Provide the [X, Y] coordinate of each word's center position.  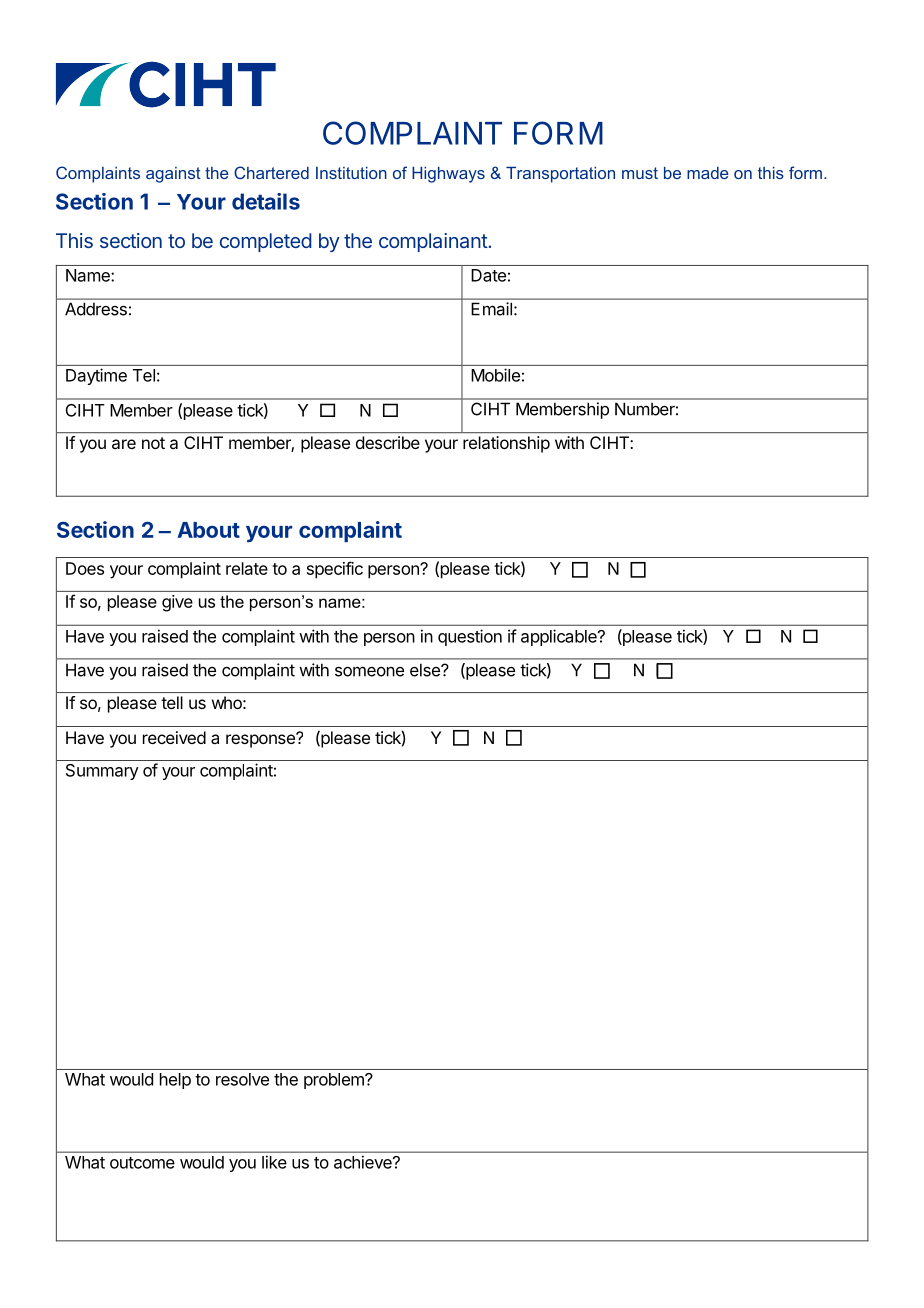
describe [388, 442]
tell [172, 702]
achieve [364, 1162]
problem [335, 1081]
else [426, 670]
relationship [506, 444]
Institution [351, 173]
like [274, 1162]
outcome [142, 1163]
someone [369, 671]
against [173, 175]
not [153, 443]
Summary [102, 772]
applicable [560, 637]
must [640, 173]
